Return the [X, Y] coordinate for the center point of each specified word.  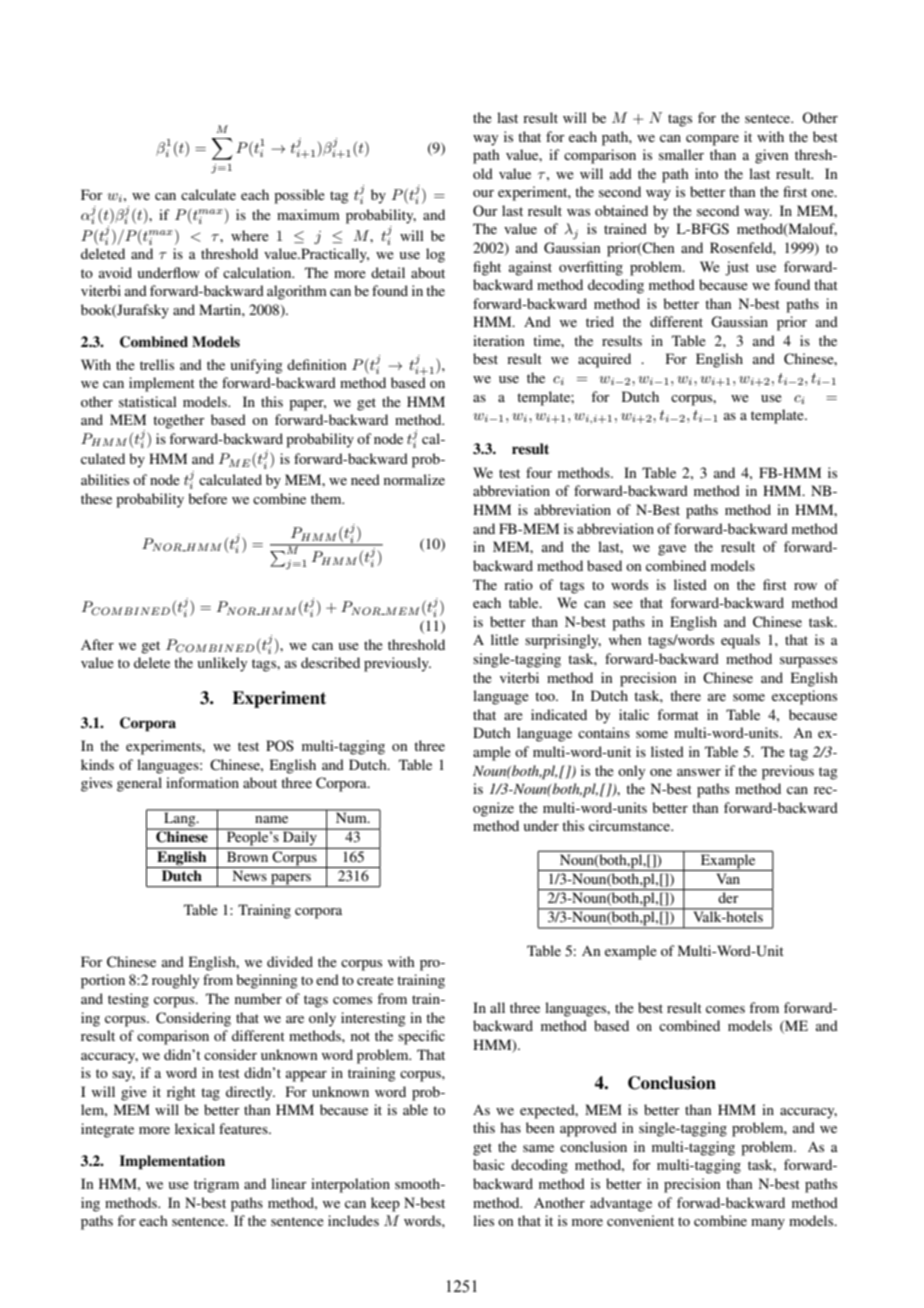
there [685, 695]
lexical [195, 1128]
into [706, 173]
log [435, 255]
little [505, 639]
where [250, 235]
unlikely [222, 664]
